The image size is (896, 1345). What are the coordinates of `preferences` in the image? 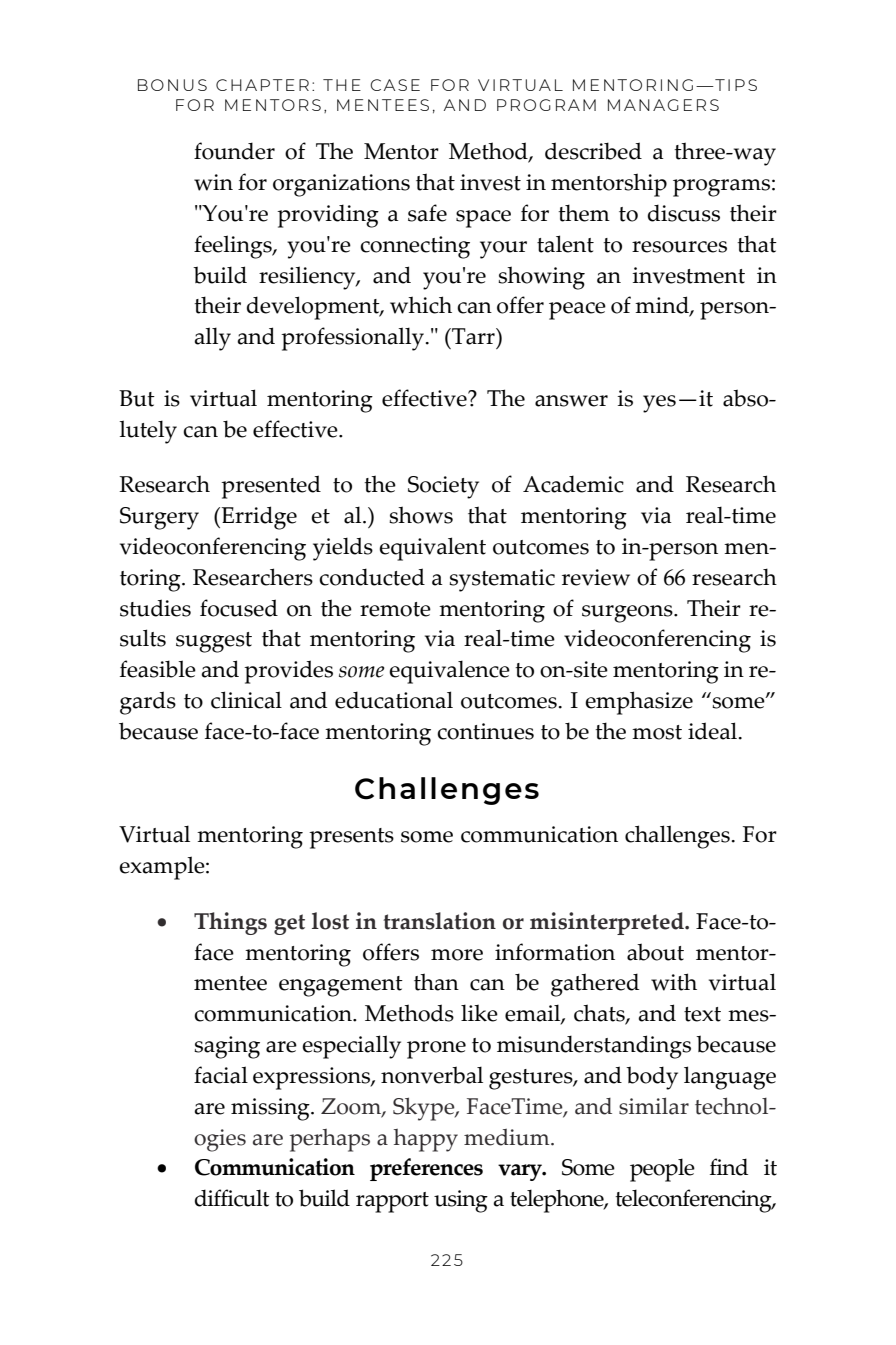 It's located at (426, 1169).
